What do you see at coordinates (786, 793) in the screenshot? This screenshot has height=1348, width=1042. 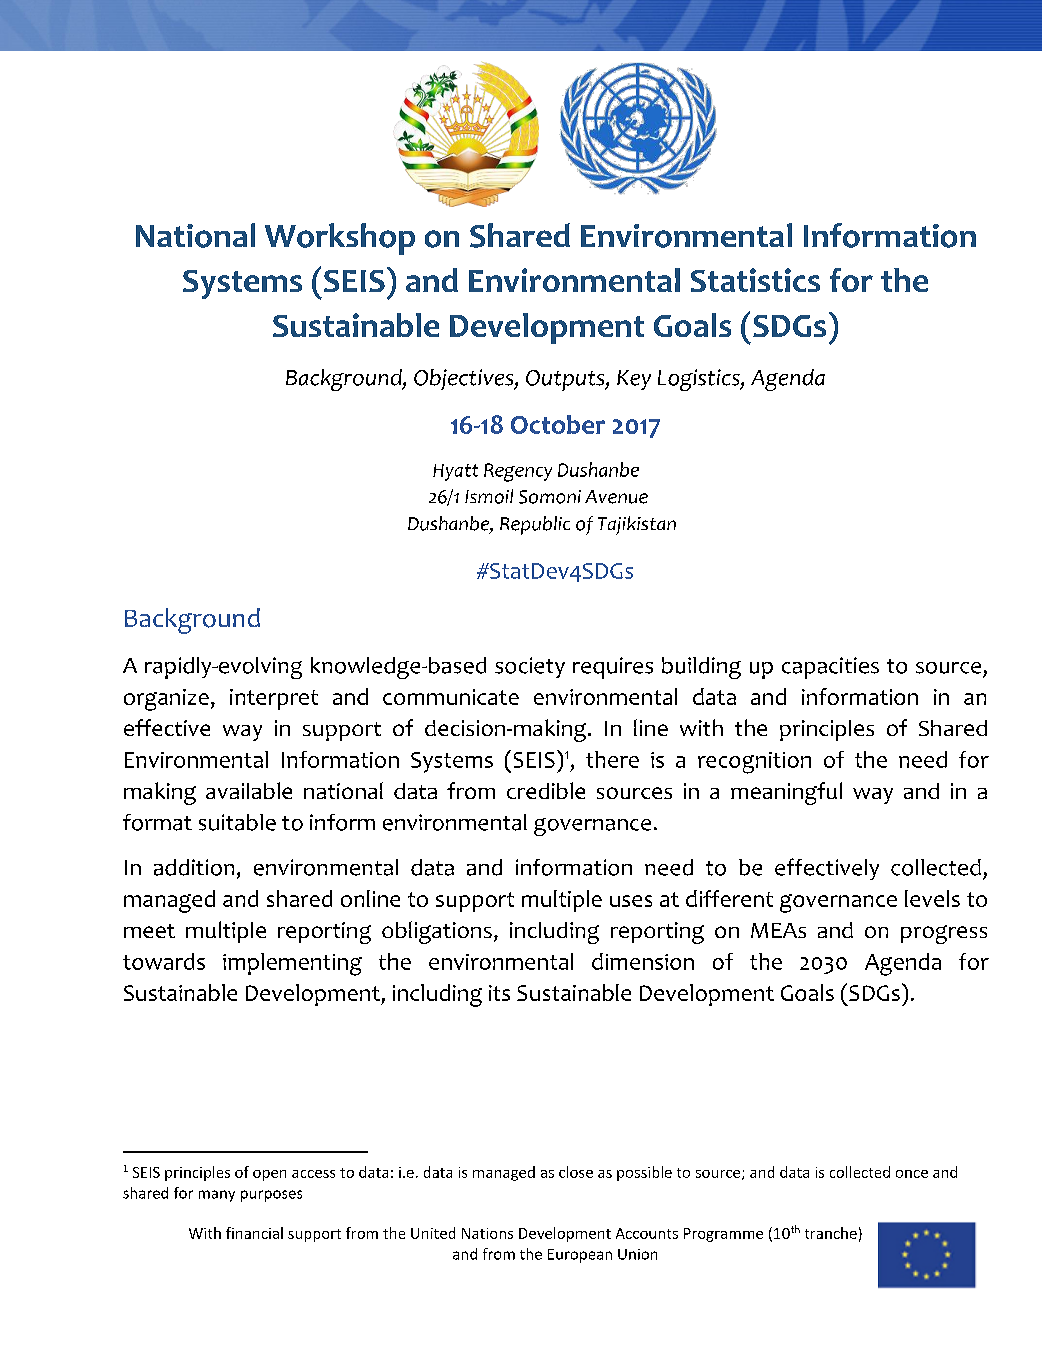 I see `meaningful` at bounding box center [786, 793].
